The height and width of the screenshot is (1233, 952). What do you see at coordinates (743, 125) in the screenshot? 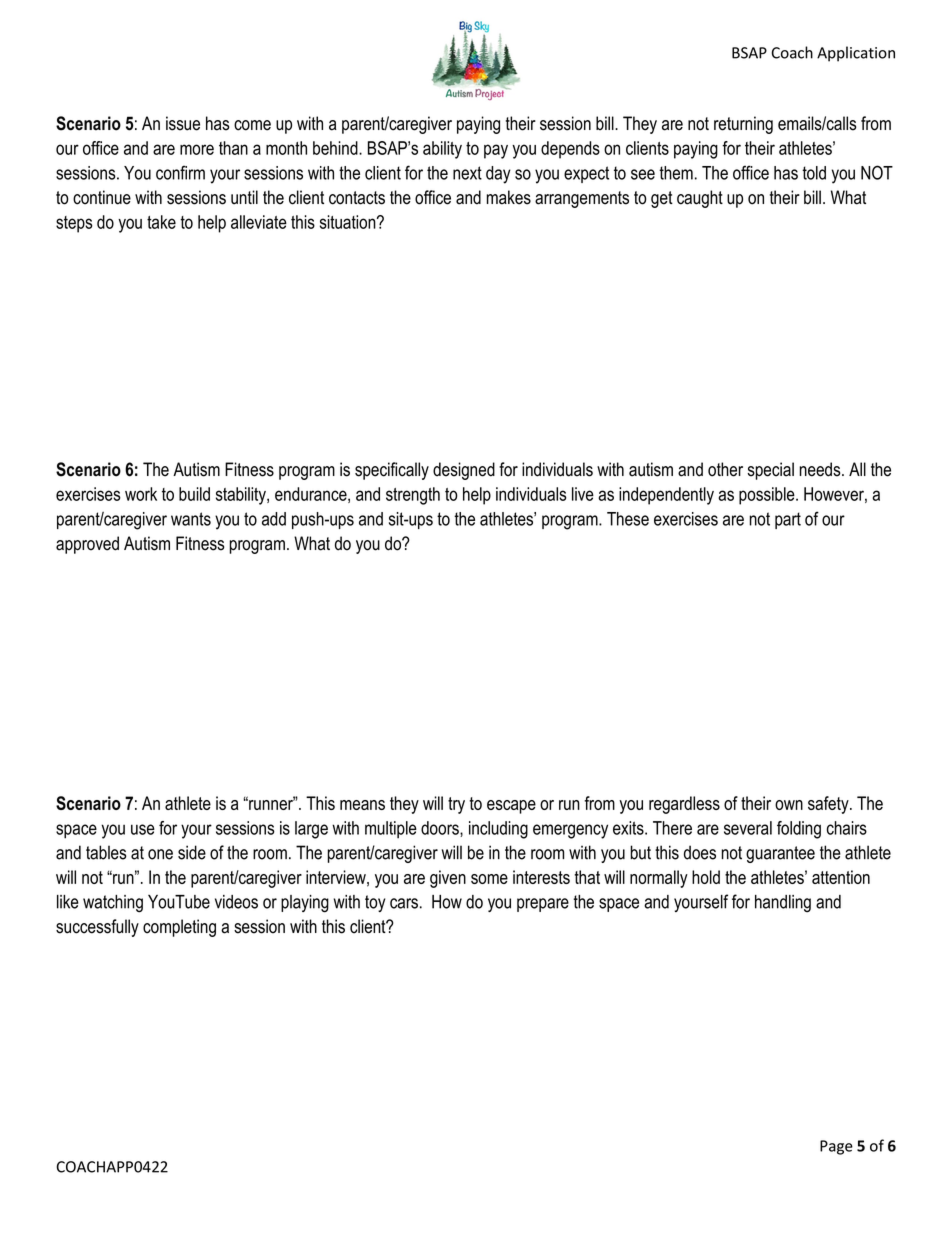
I see `returning` at bounding box center [743, 125].
